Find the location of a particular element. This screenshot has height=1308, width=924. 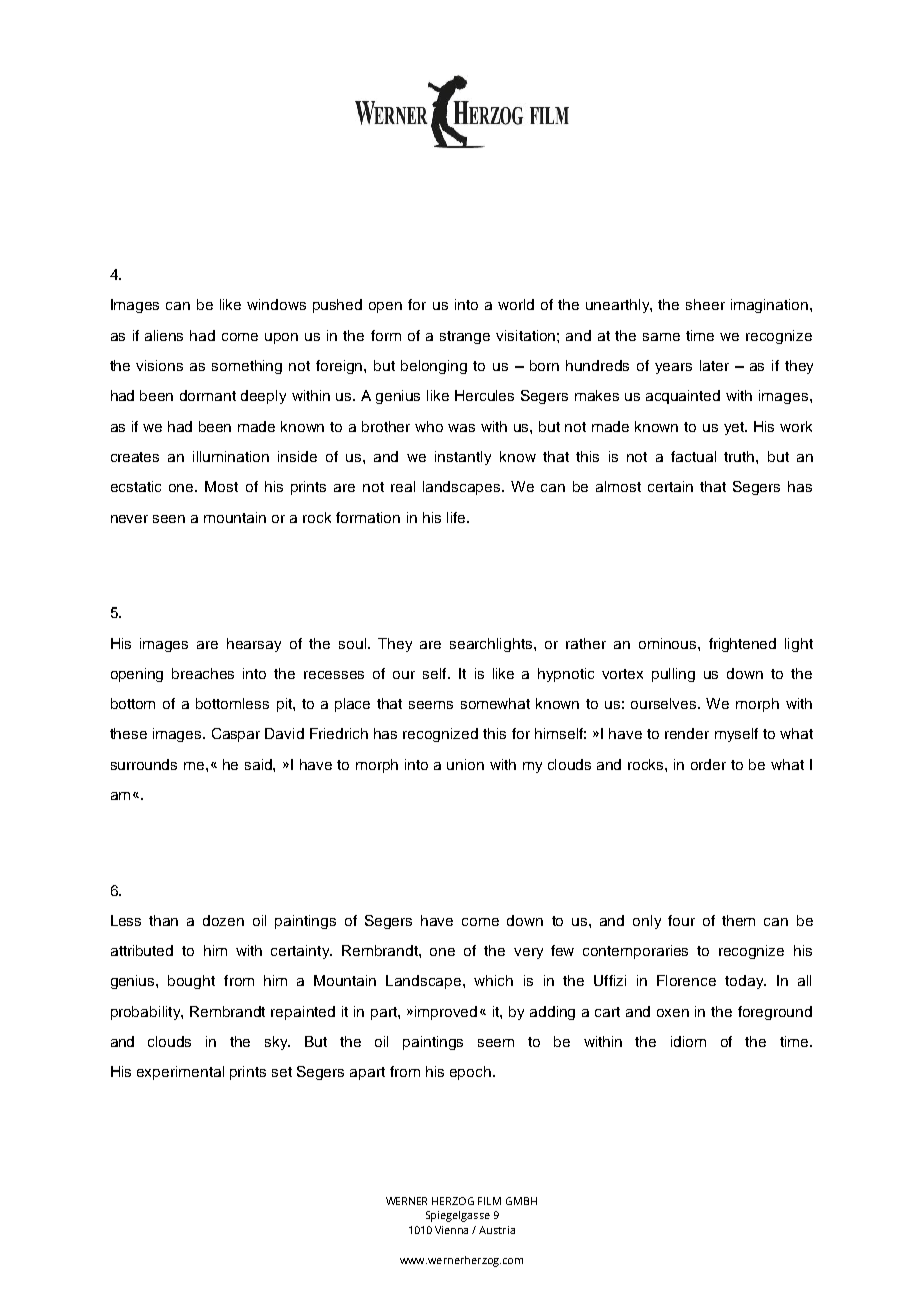

order is located at coordinates (708, 764).
